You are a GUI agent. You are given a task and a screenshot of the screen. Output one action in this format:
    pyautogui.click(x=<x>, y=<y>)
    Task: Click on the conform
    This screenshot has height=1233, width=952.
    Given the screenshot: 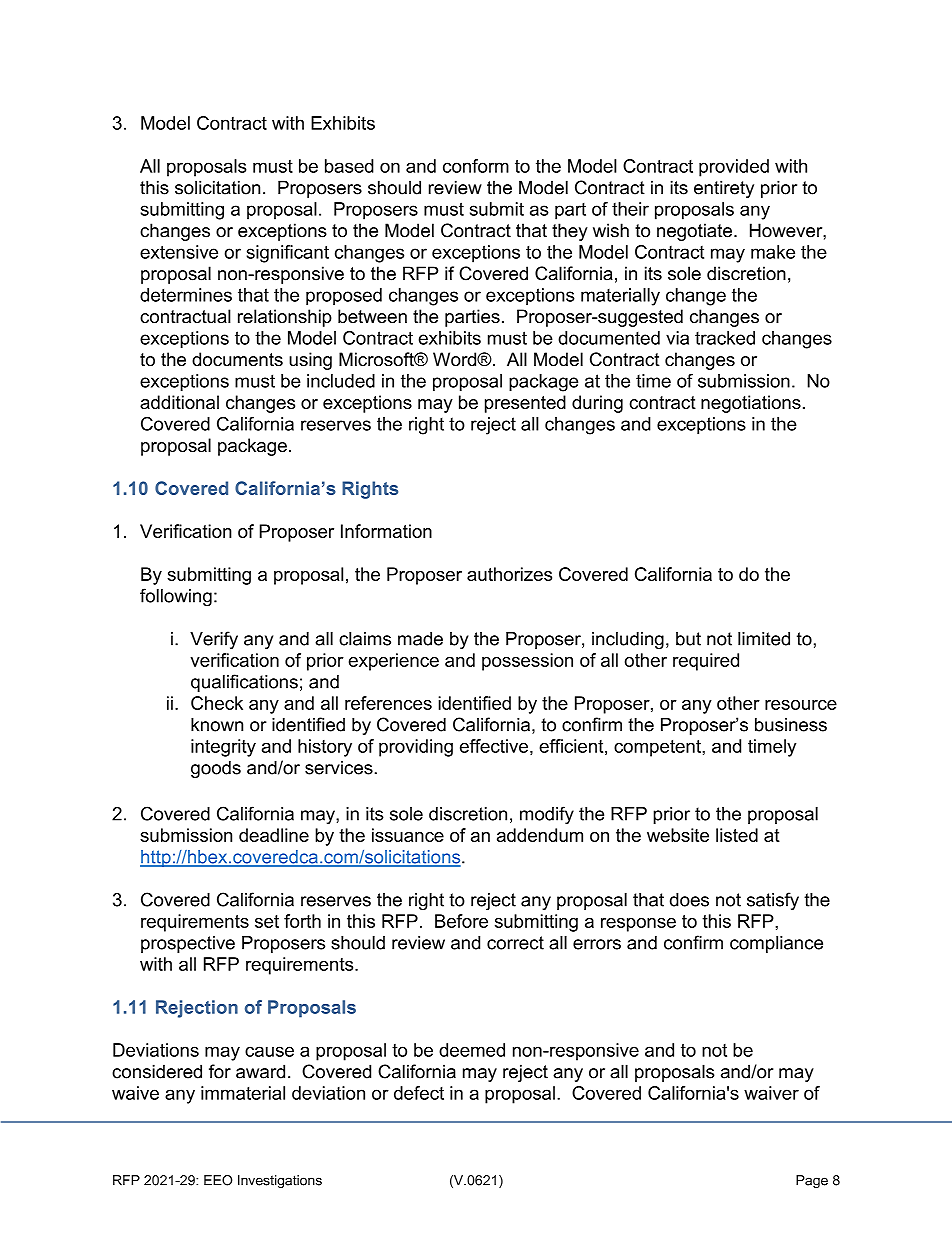 What is the action you would take?
    pyautogui.click(x=476, y=166)
